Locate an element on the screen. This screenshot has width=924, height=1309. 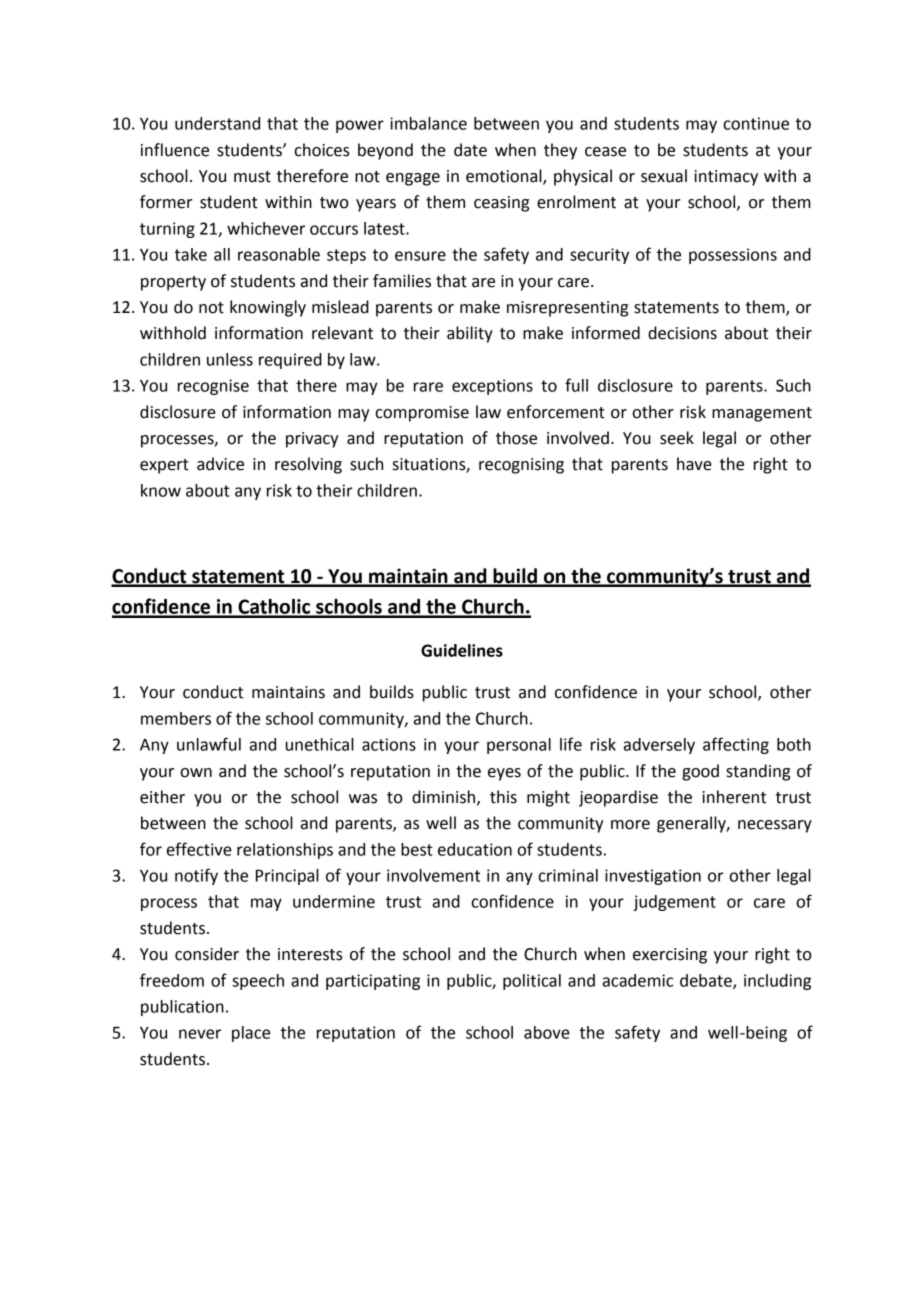
exceptions is located at coordinates (492, 387).
